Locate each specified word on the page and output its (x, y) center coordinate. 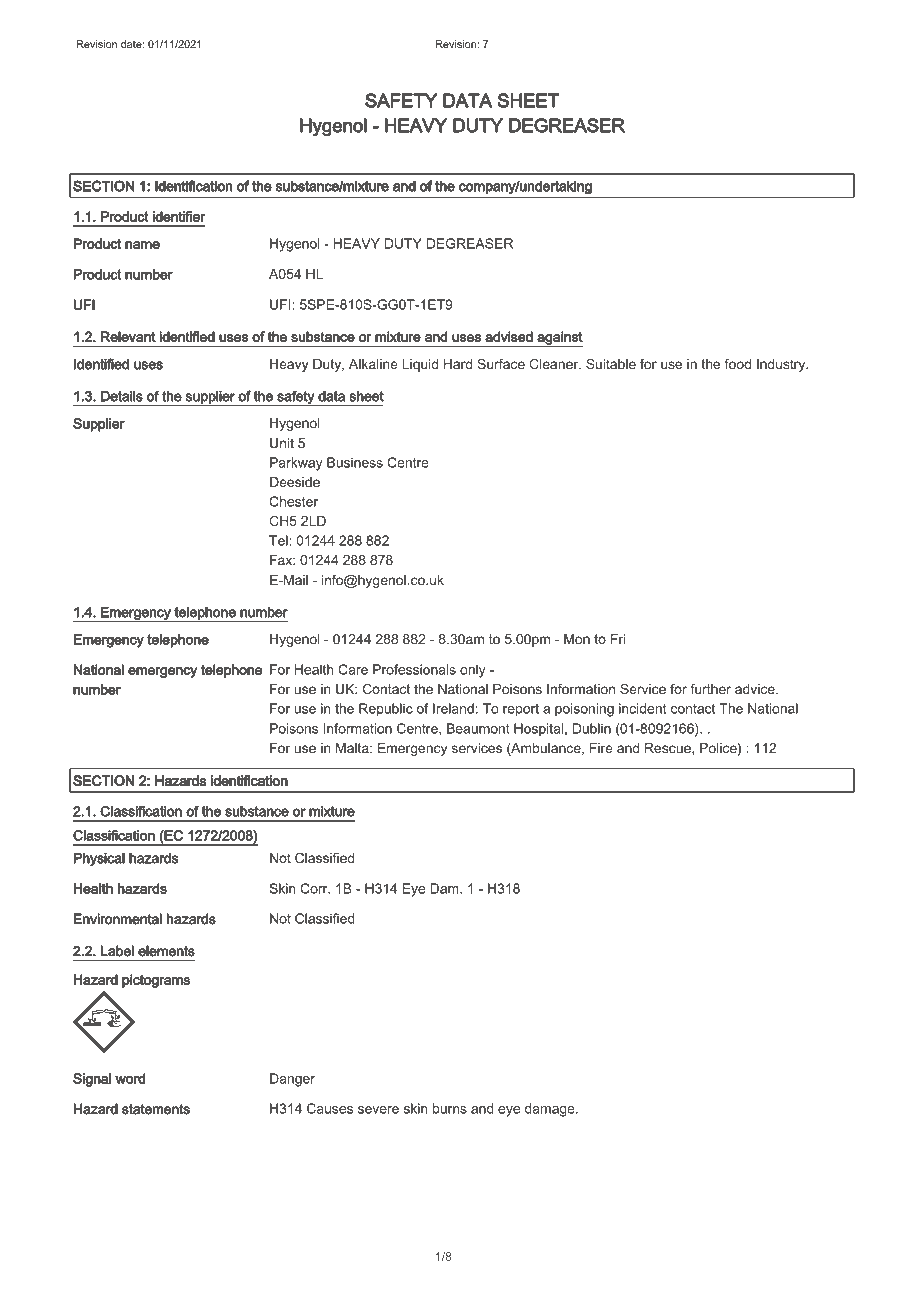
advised (509, 336)
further (710, 689)
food (738, 364)
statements (156, 1109)
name (142, 245)
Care (353, 669)
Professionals (414, 669)
